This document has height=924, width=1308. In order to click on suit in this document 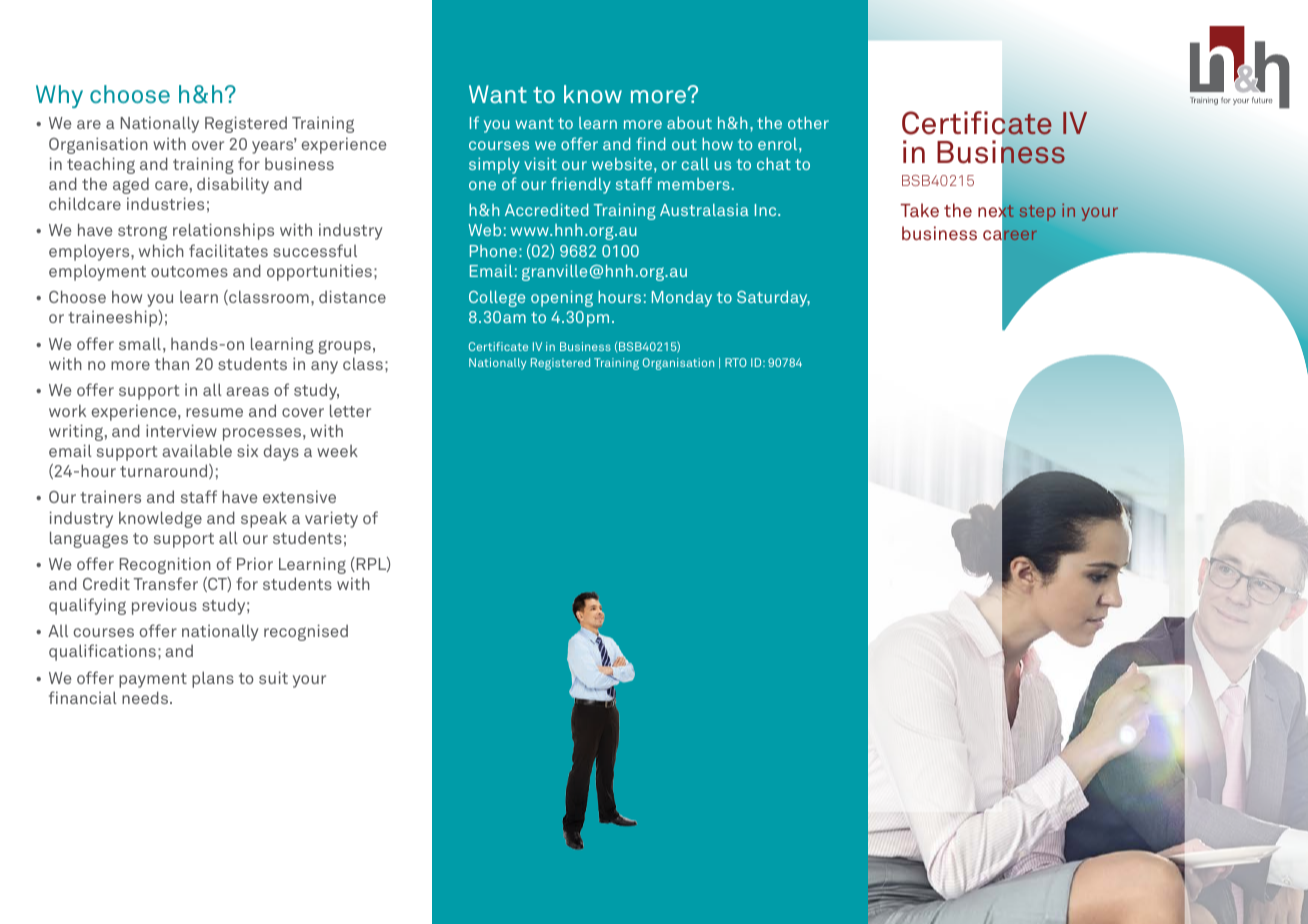, I will do `click(273, 677)`.
